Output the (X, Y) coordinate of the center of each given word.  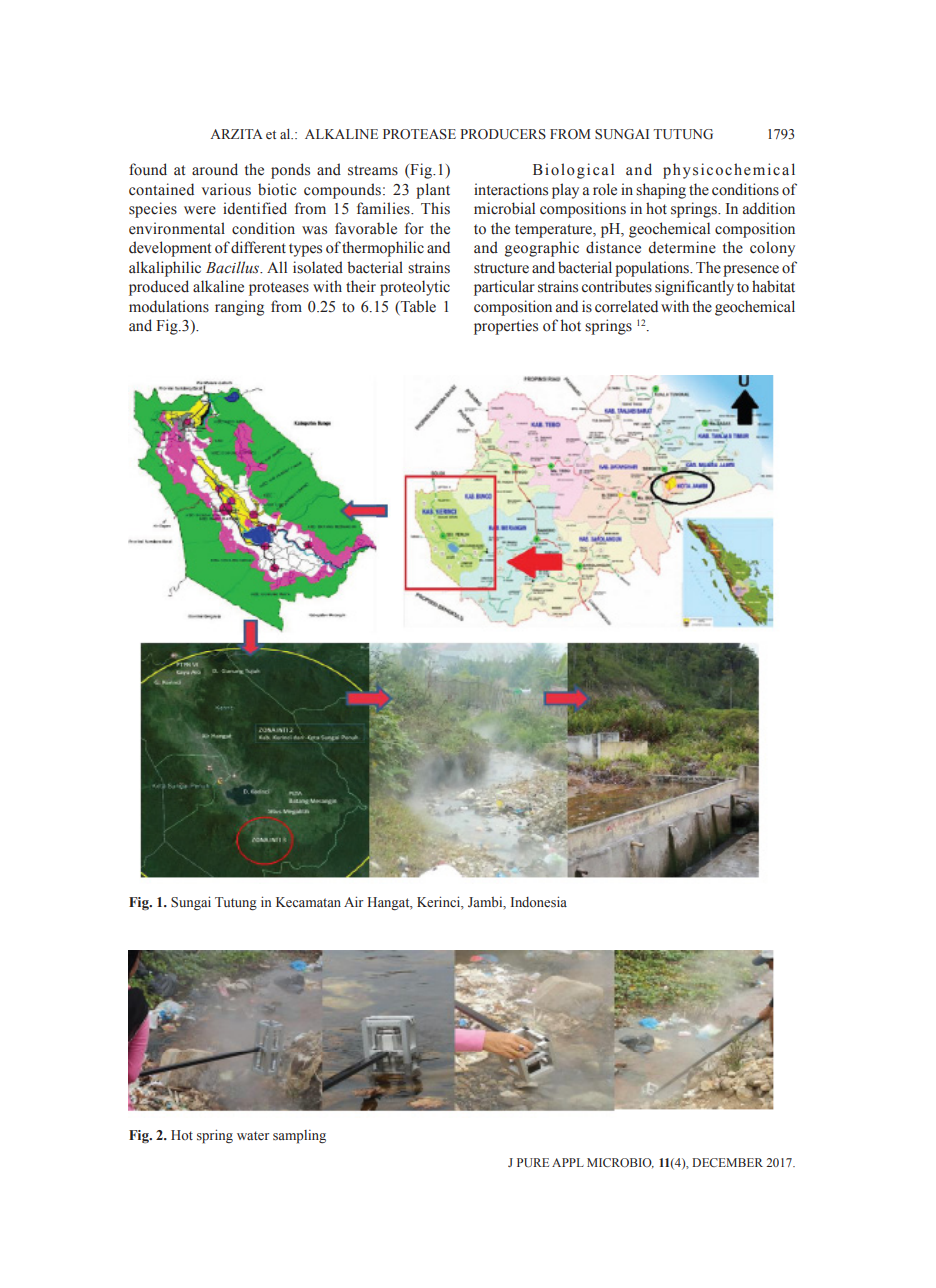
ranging (239, 308)
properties (506, 327)
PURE (533, 1162)
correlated (626, 306)
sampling (299, 1137)
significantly (694, 288)
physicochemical (729, 171)
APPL (568, 1162)
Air (354, 901)
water (253, 1135)
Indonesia (539, 902)
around (215, 169)
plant (433, 191)
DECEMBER (727, 1162)
